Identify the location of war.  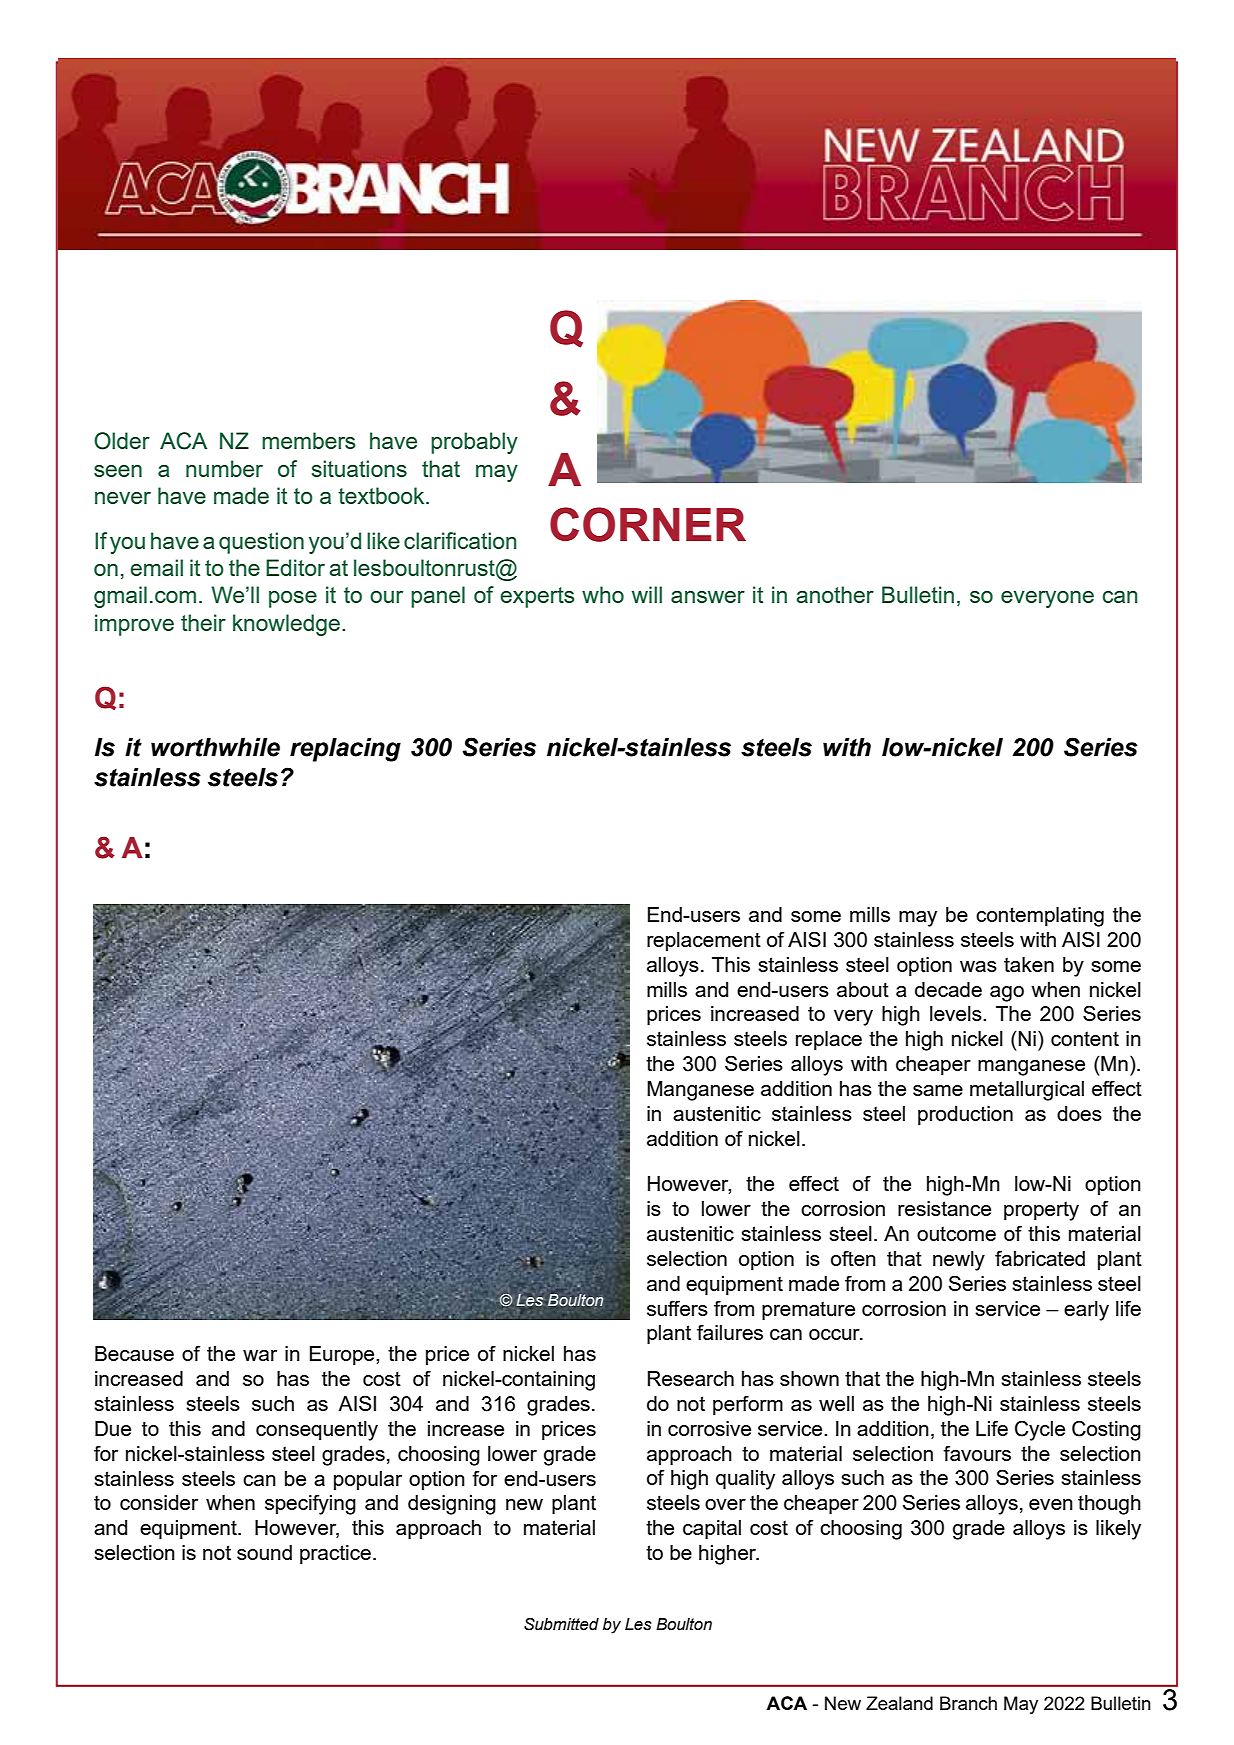
(260, 1355).
